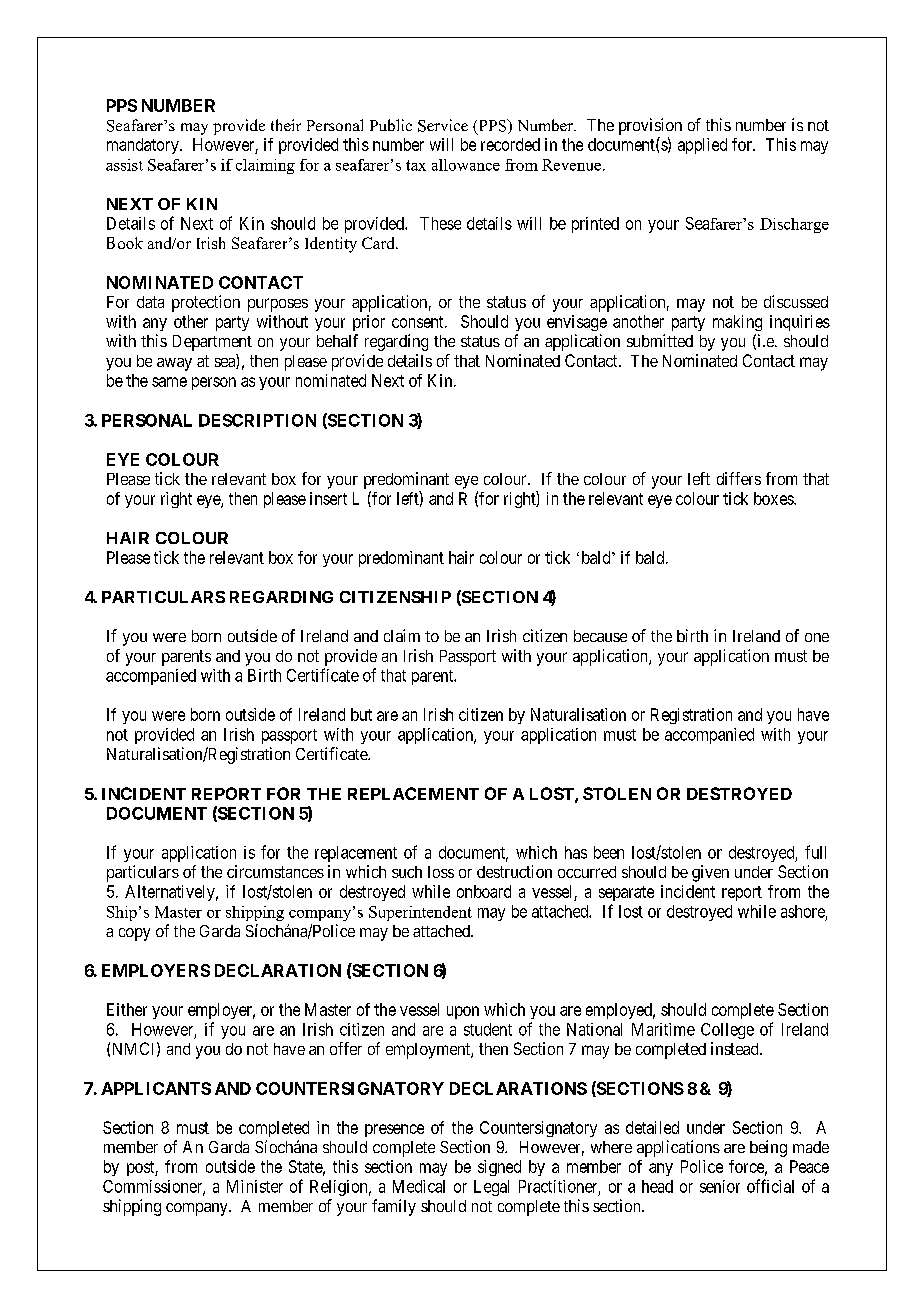  I want to click on senior, so click(720, 1186).
